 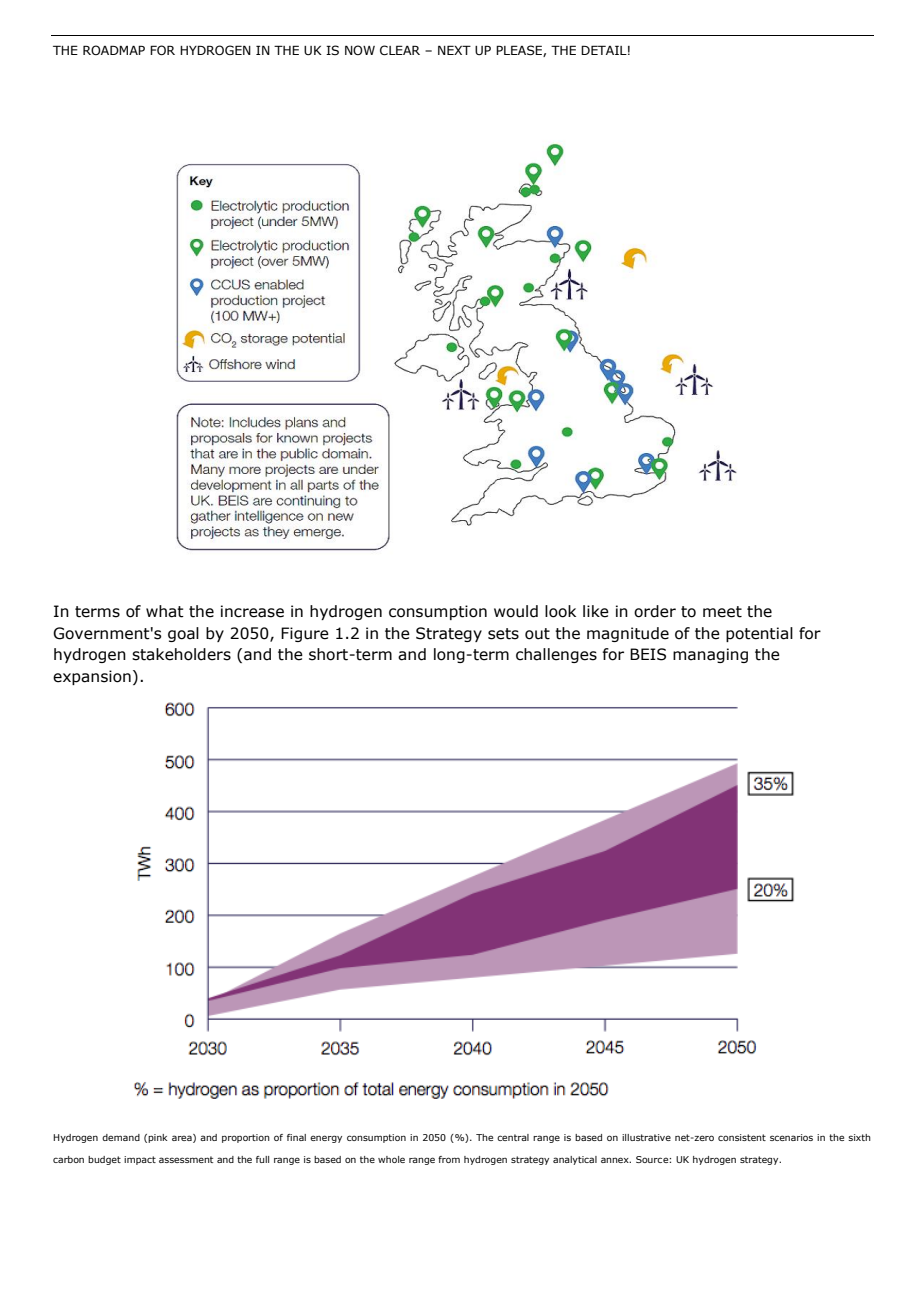 What do you see at coordinates (742, 1137) in the screenshot?
I see `consistent` at bounding box center [742, 1137].
